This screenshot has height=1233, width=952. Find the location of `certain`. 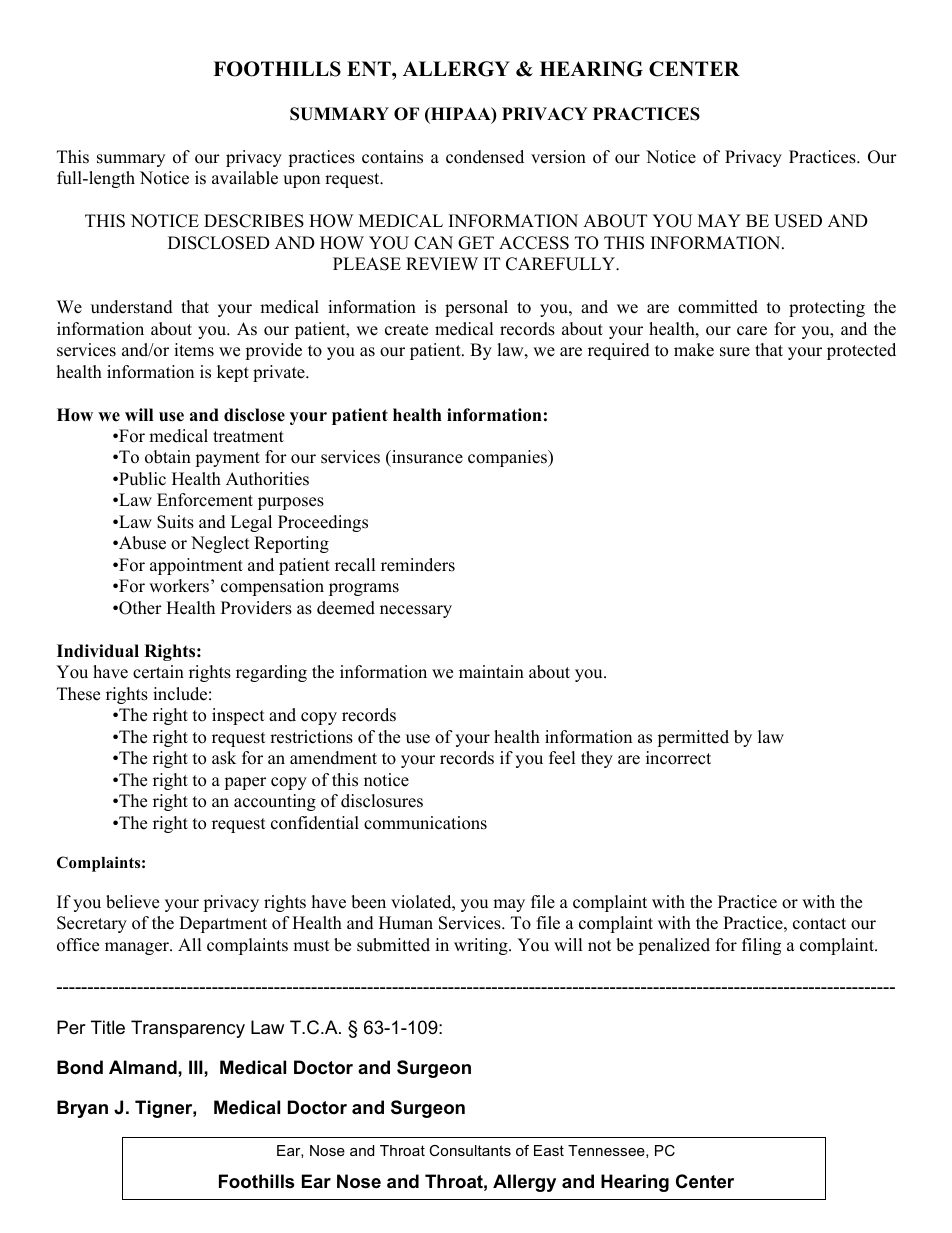

certain is located at coordinates (158, 672).
